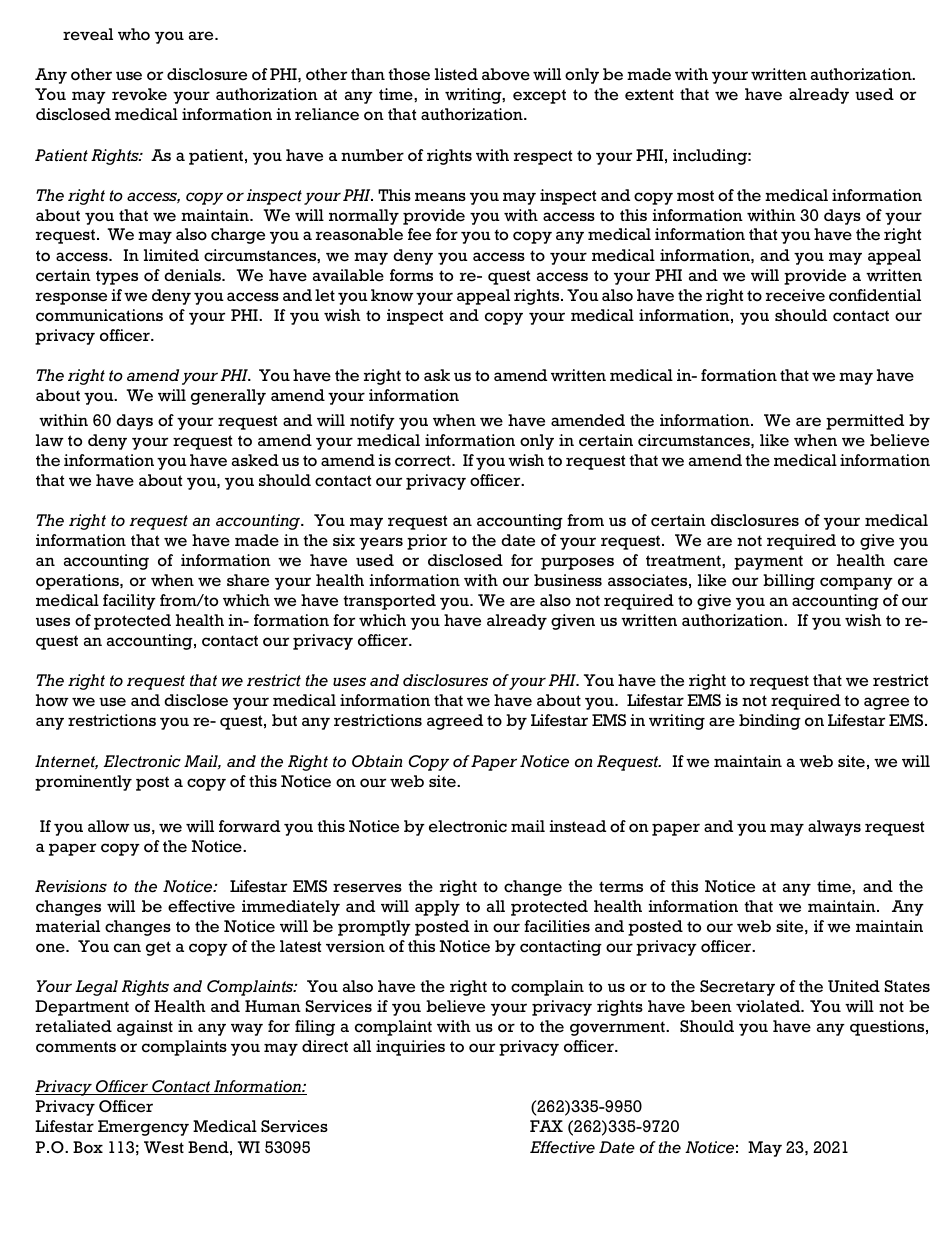 The image size is (952, 1233). I want to click on Emergency, so click(143, 1128).
